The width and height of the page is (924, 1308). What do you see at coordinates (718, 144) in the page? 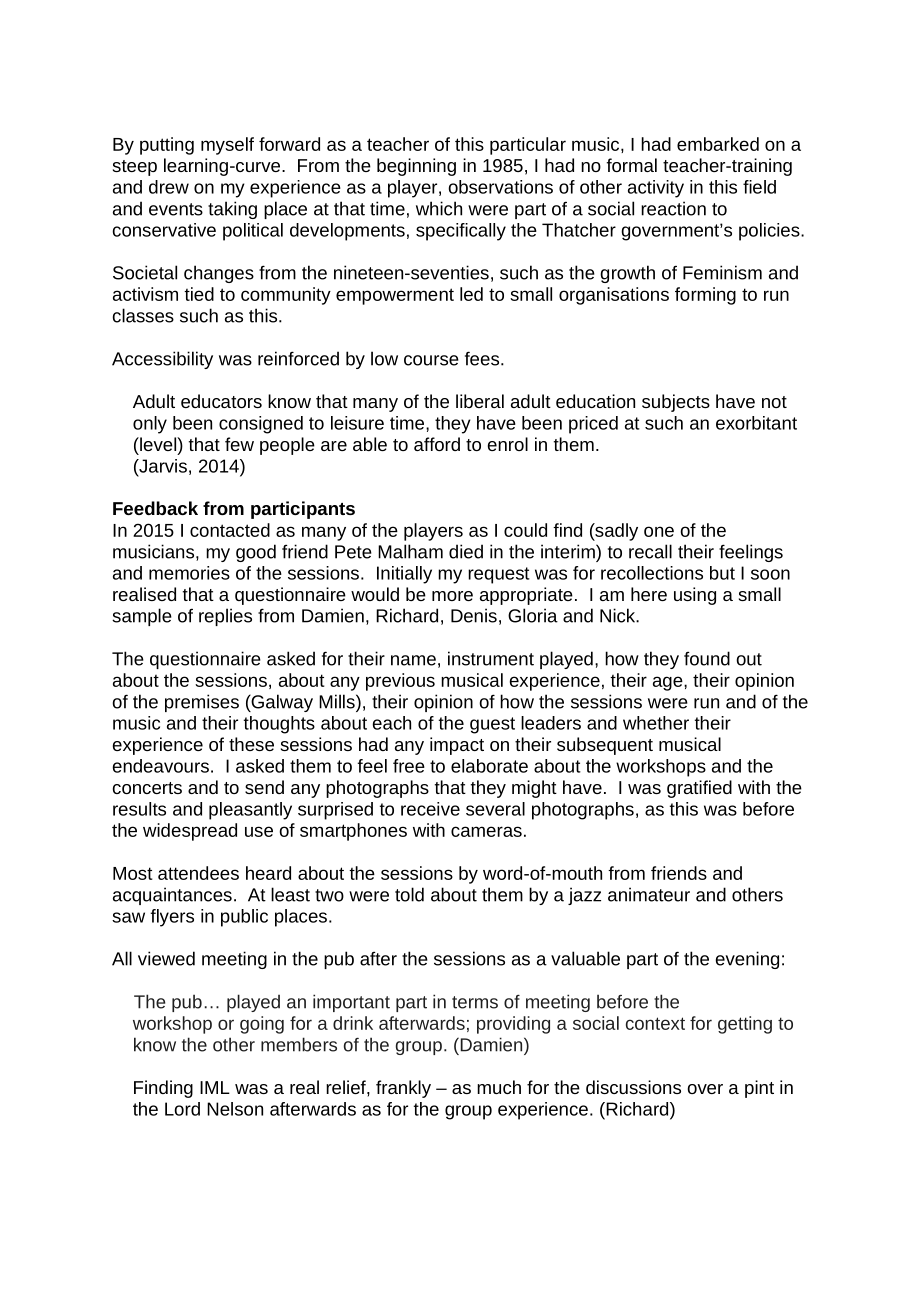
I see `embarked` at bounding box center [718, 144].
